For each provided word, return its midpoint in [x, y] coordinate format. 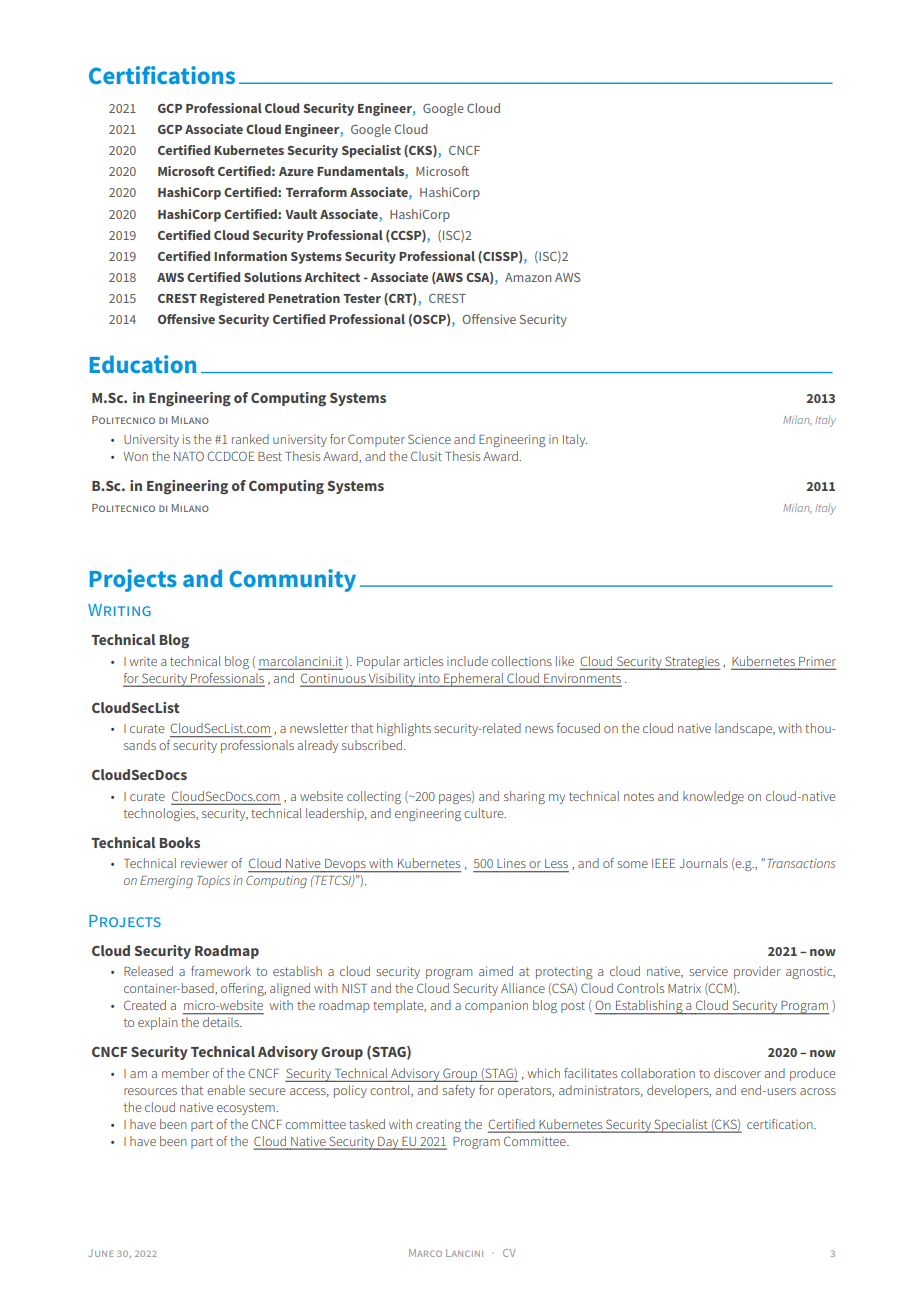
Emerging [166, 882]
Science [429, 439]
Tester [362, 298]
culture [485, 813]
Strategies [691, 663]
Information [250, 256]
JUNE [101, 1253]
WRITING [119, 610]
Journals [704, 863]
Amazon [528, 277]
